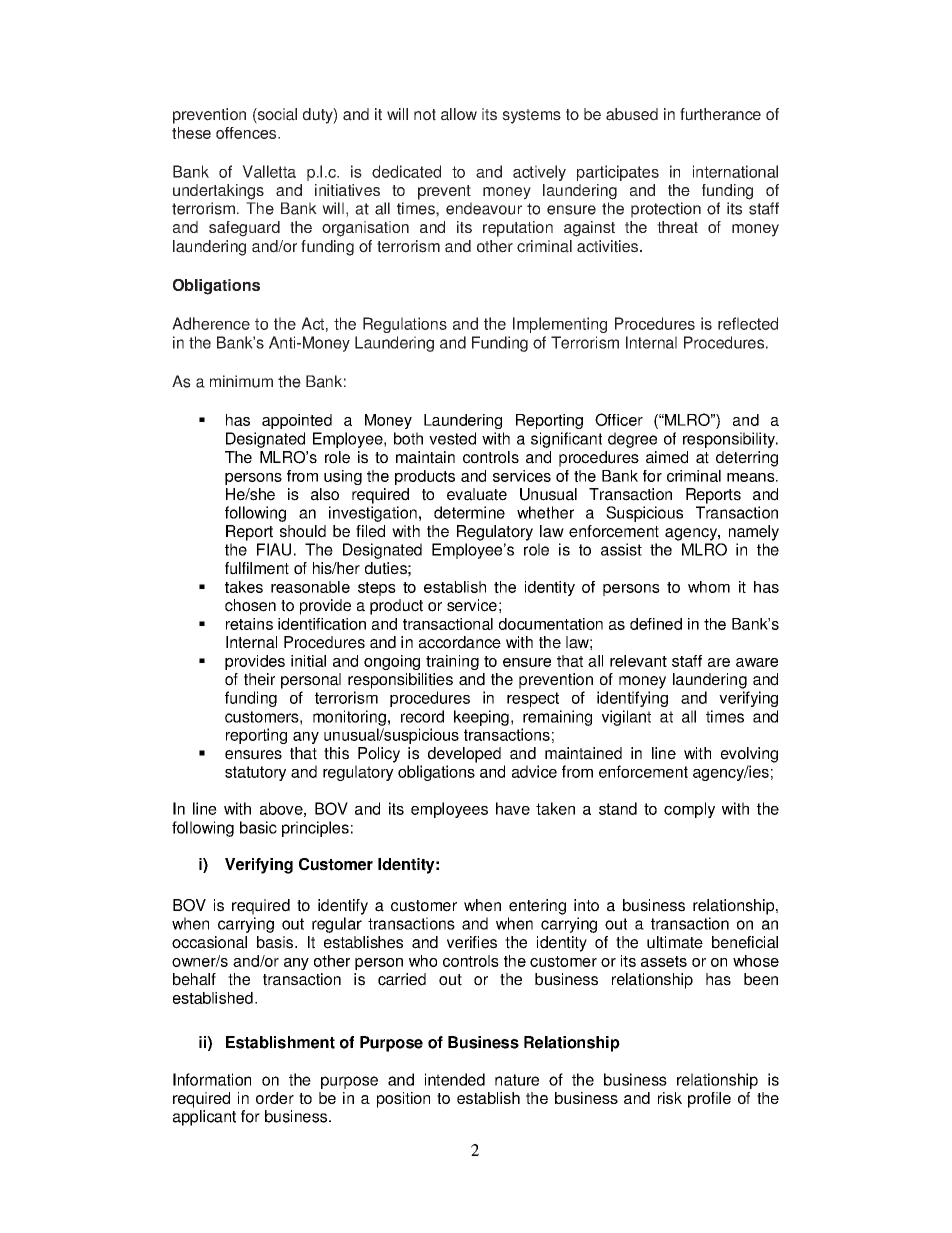 The height and width of the screenshot is (1233, 952). I want to click on basic, so click(258, 827).
